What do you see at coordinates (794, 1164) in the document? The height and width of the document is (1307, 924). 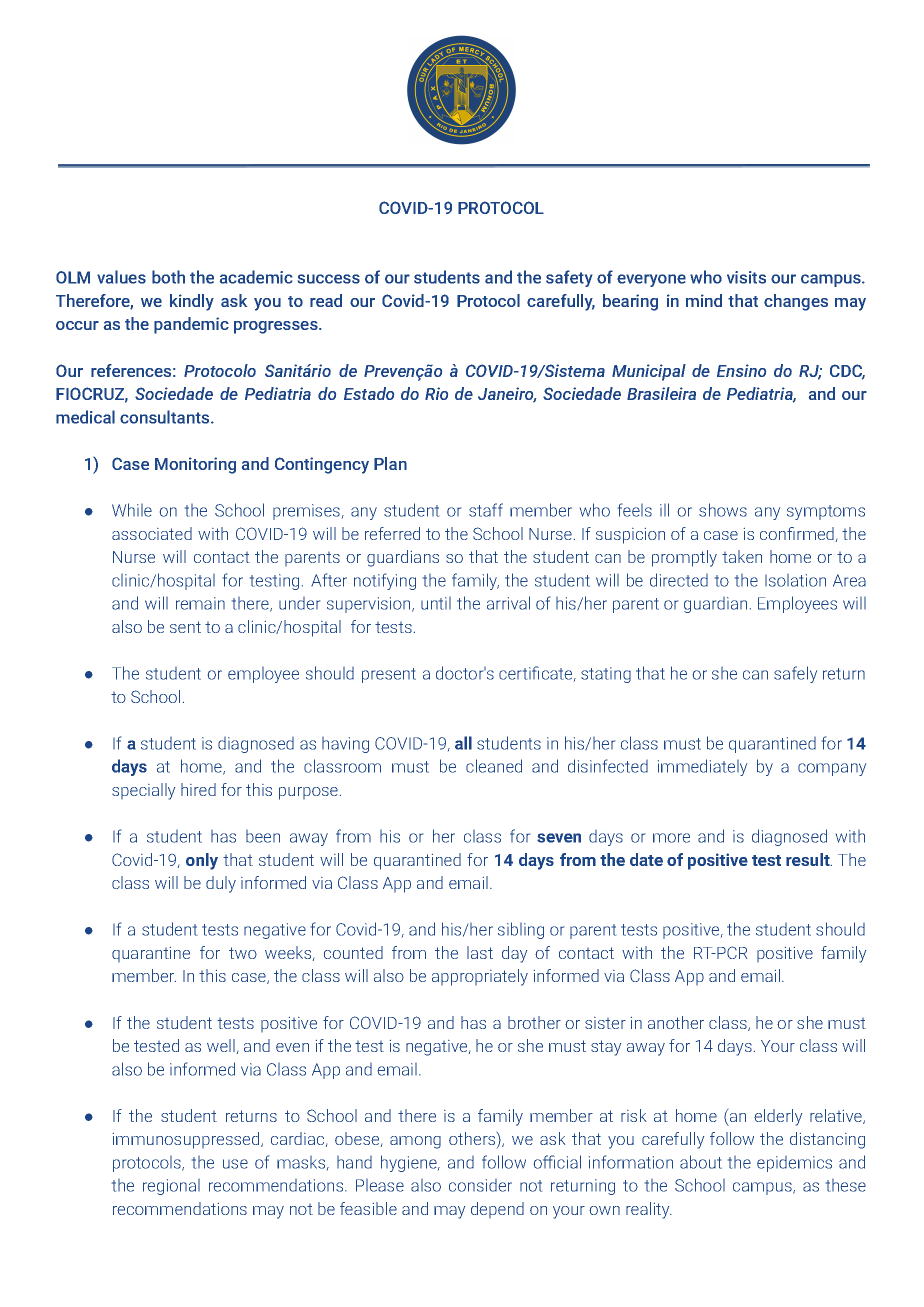 I see `epidemics` at bounding box center [794, 1164].
